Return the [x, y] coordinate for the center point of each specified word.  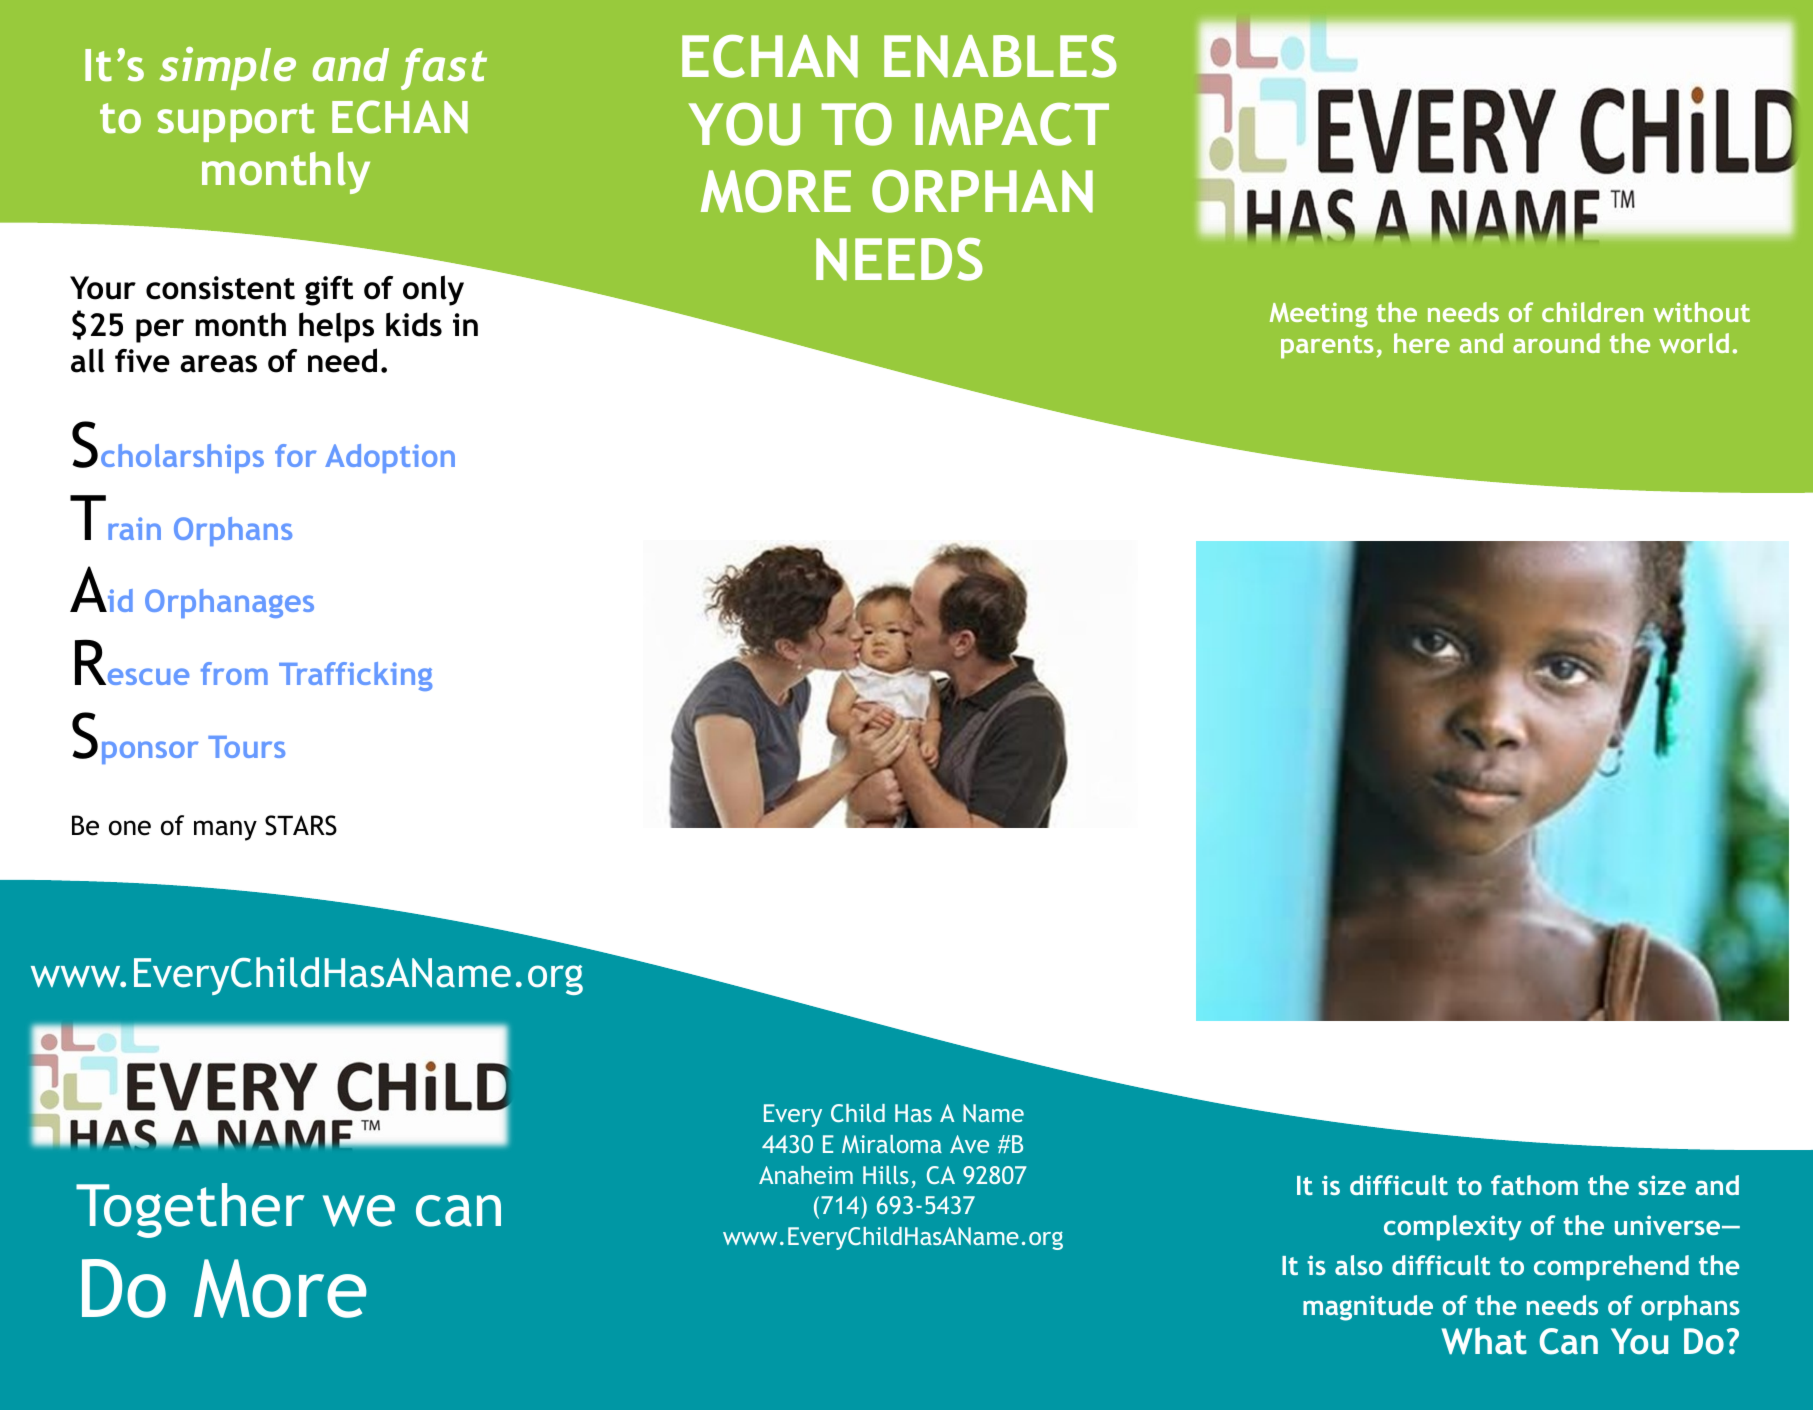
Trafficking [355, 676]
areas [218, 364]
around [1556, 343]
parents [1327, 347]
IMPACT [1012, 124]
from [234, 673]
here [1422, 343]
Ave [969, 1144]
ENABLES [1000, 56]
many [225, 830]
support [236, 122]
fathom [1534, 1185]
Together [190, 1210]
